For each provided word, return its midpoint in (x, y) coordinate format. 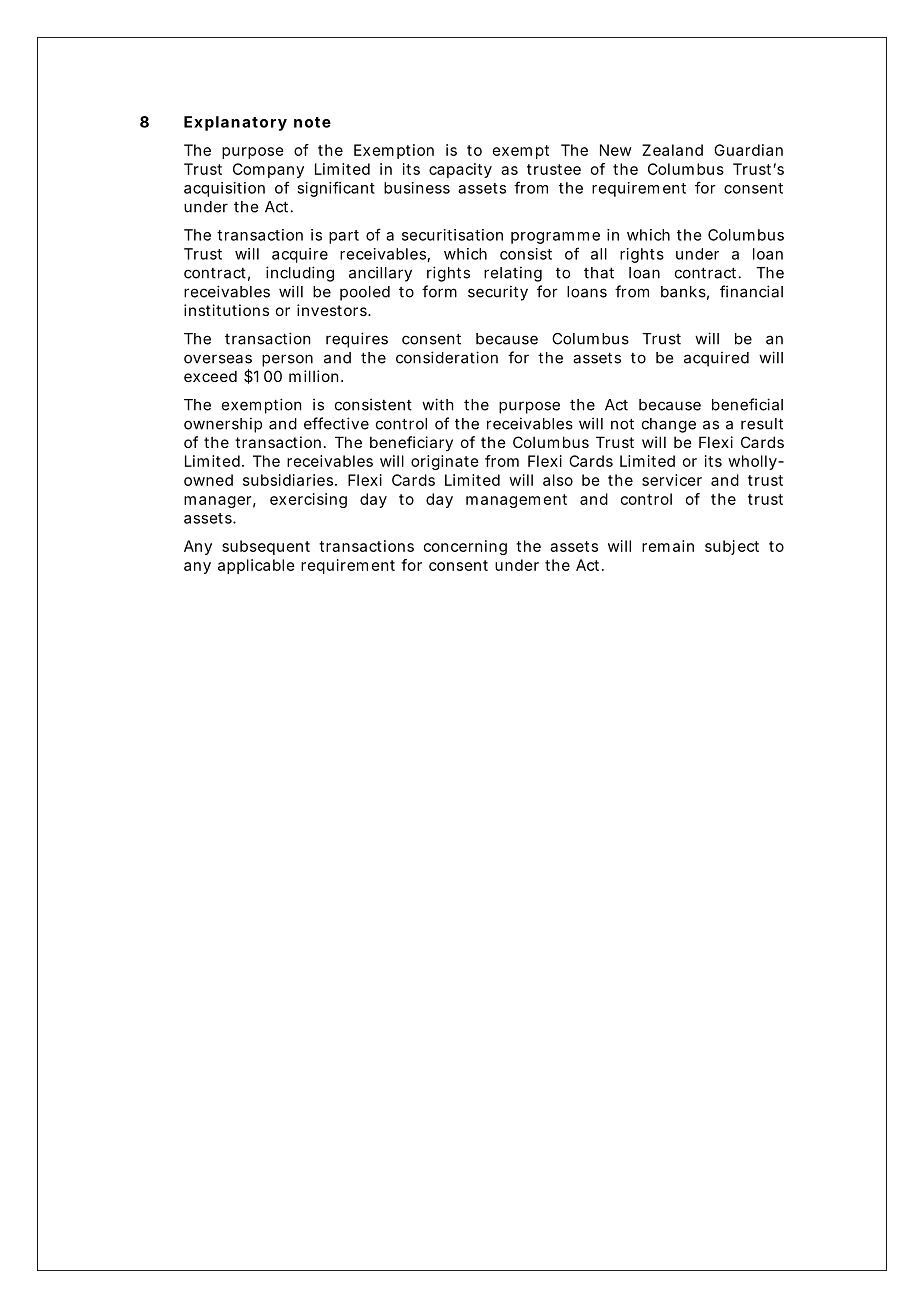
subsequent (266, 547)
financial (751, 291)
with (438, 404)
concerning (465, 547)
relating (513, 274)
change (669, 425)
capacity (460, 170)
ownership (223, 425)
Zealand (672, 150)
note (312, 122)
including (300, 274)
